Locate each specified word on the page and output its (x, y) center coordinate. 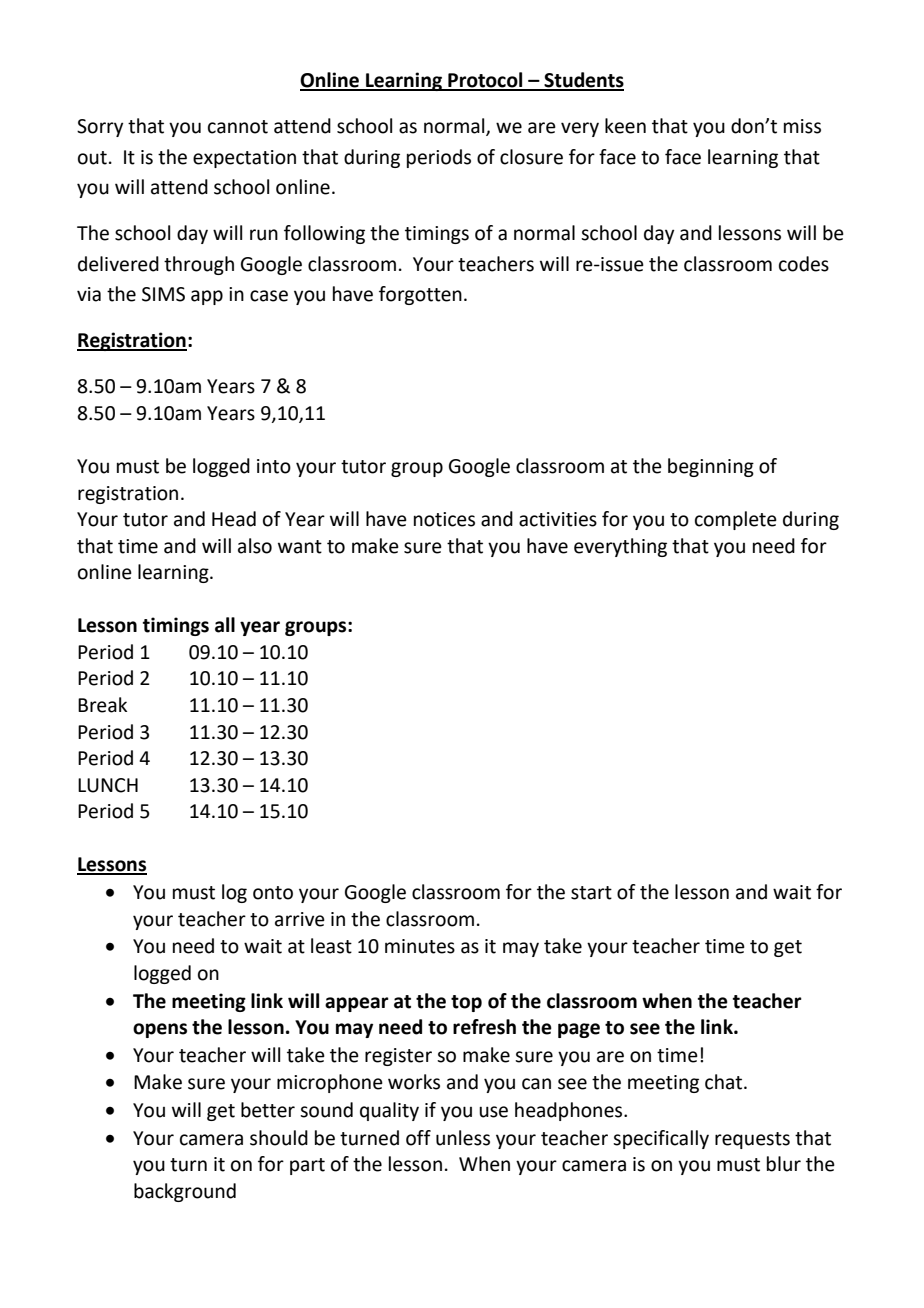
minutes (420, 946)
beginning (711, 467)
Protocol (485, 81)
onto (273, 893)
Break (102, 705)
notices (444, 519)
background (185, 1192)
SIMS (163, 294)
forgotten (420, 295)
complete (736, 520)
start (591, 893)
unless (463, 1138)
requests (752, 1140)
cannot (238, 127)
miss (802, 126)
